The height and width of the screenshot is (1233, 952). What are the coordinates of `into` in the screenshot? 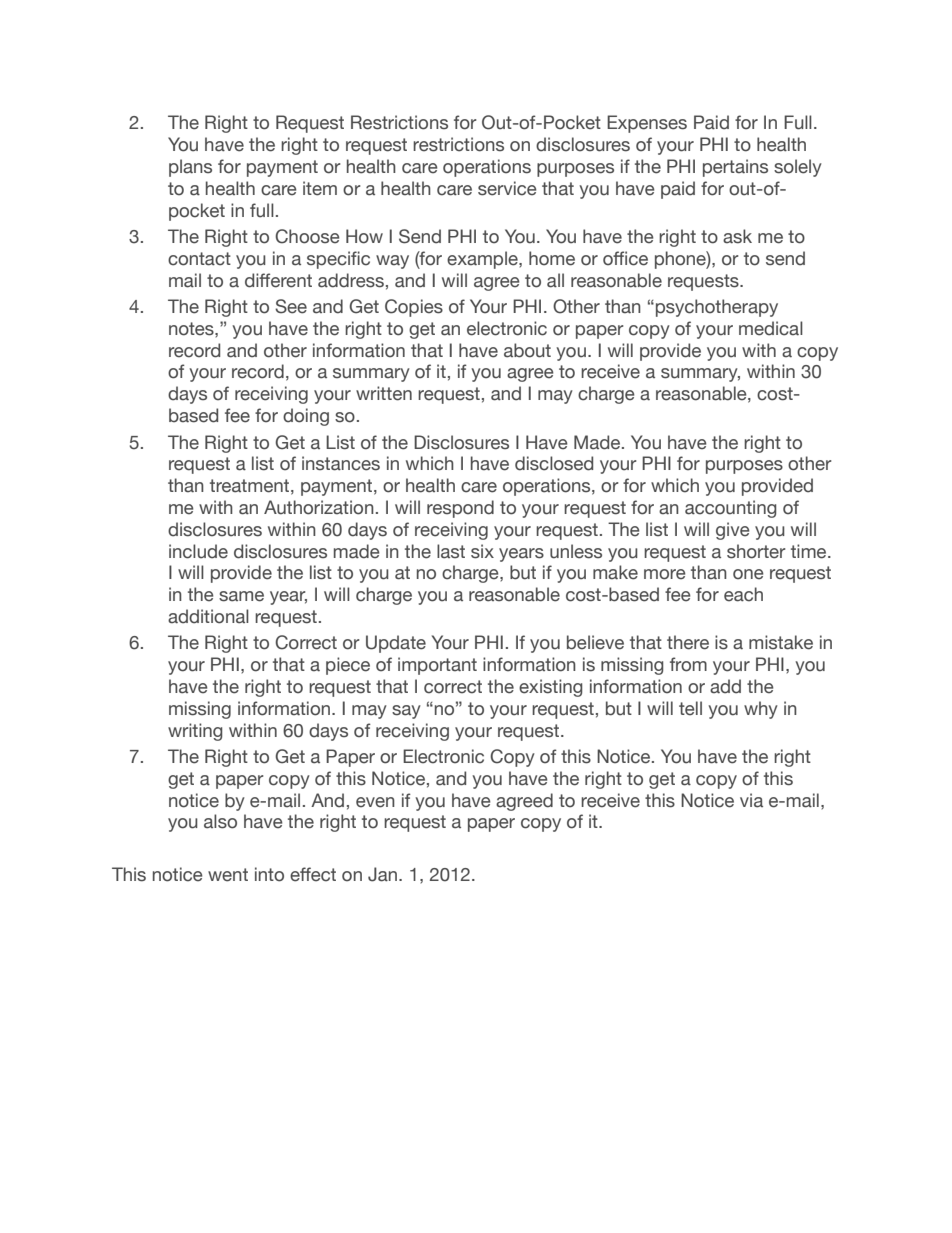 It's located at (269, 874).
